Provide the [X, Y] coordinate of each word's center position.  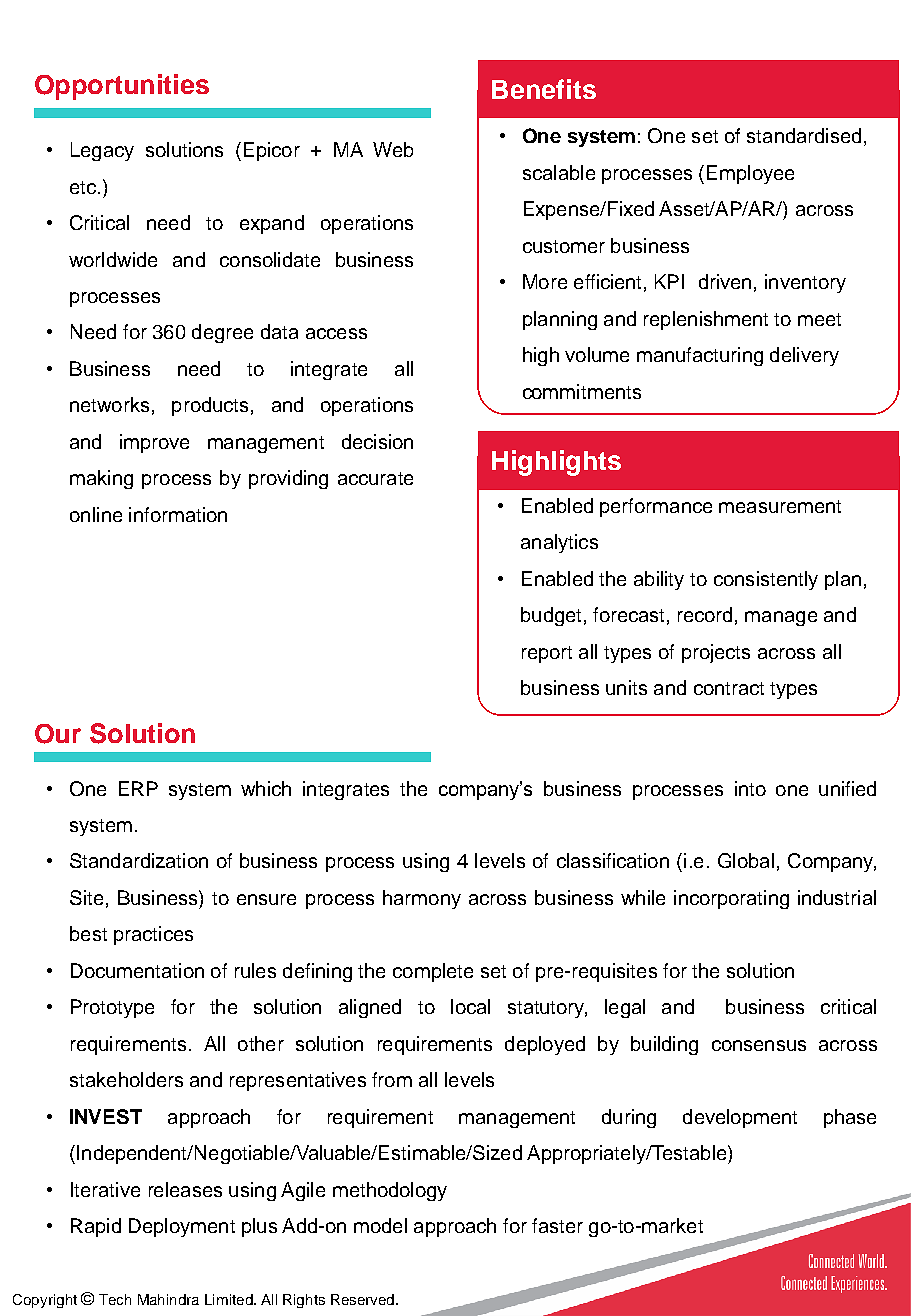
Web [393, 149]
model [380, 1225]
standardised [804, 135]
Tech [115, 1299]
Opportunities [122, 87]
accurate [375, 478]
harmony [422, 899]
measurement [780, 506]
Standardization [139, 860]
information [178, 514]
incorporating [731, 899]
